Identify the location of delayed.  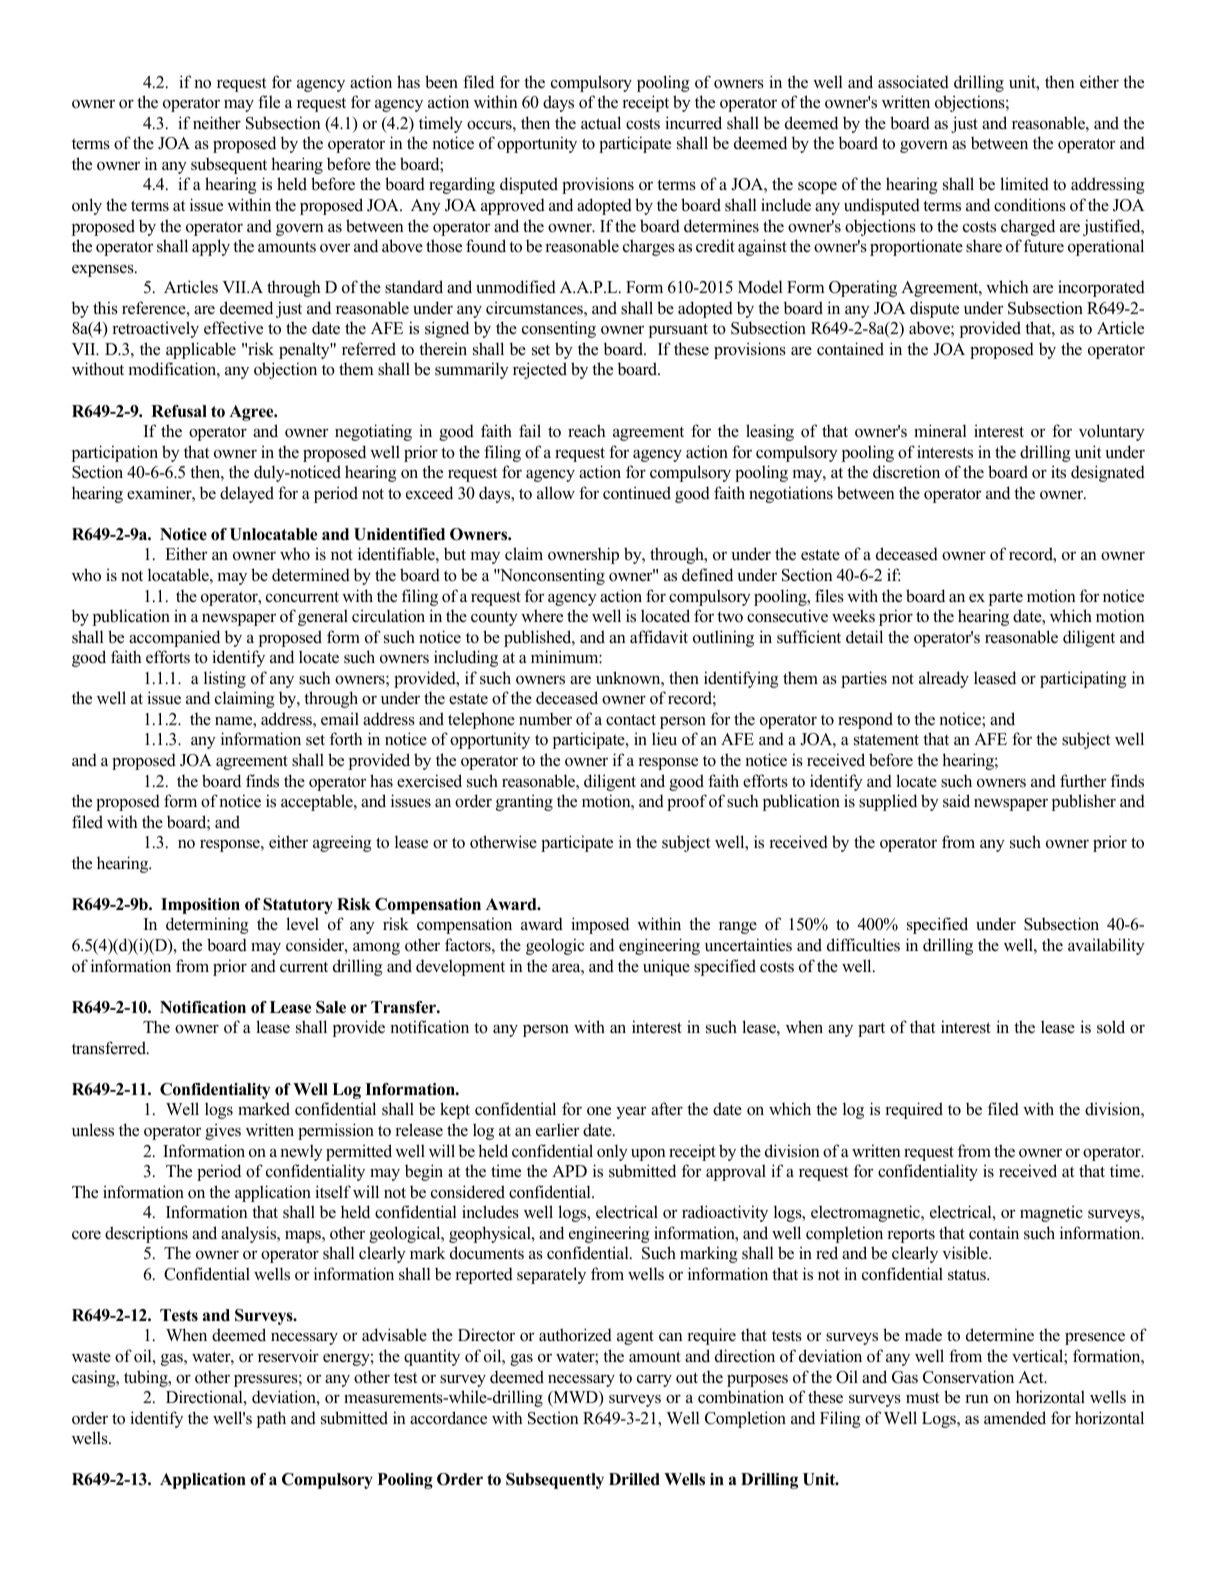
(247, 494).
